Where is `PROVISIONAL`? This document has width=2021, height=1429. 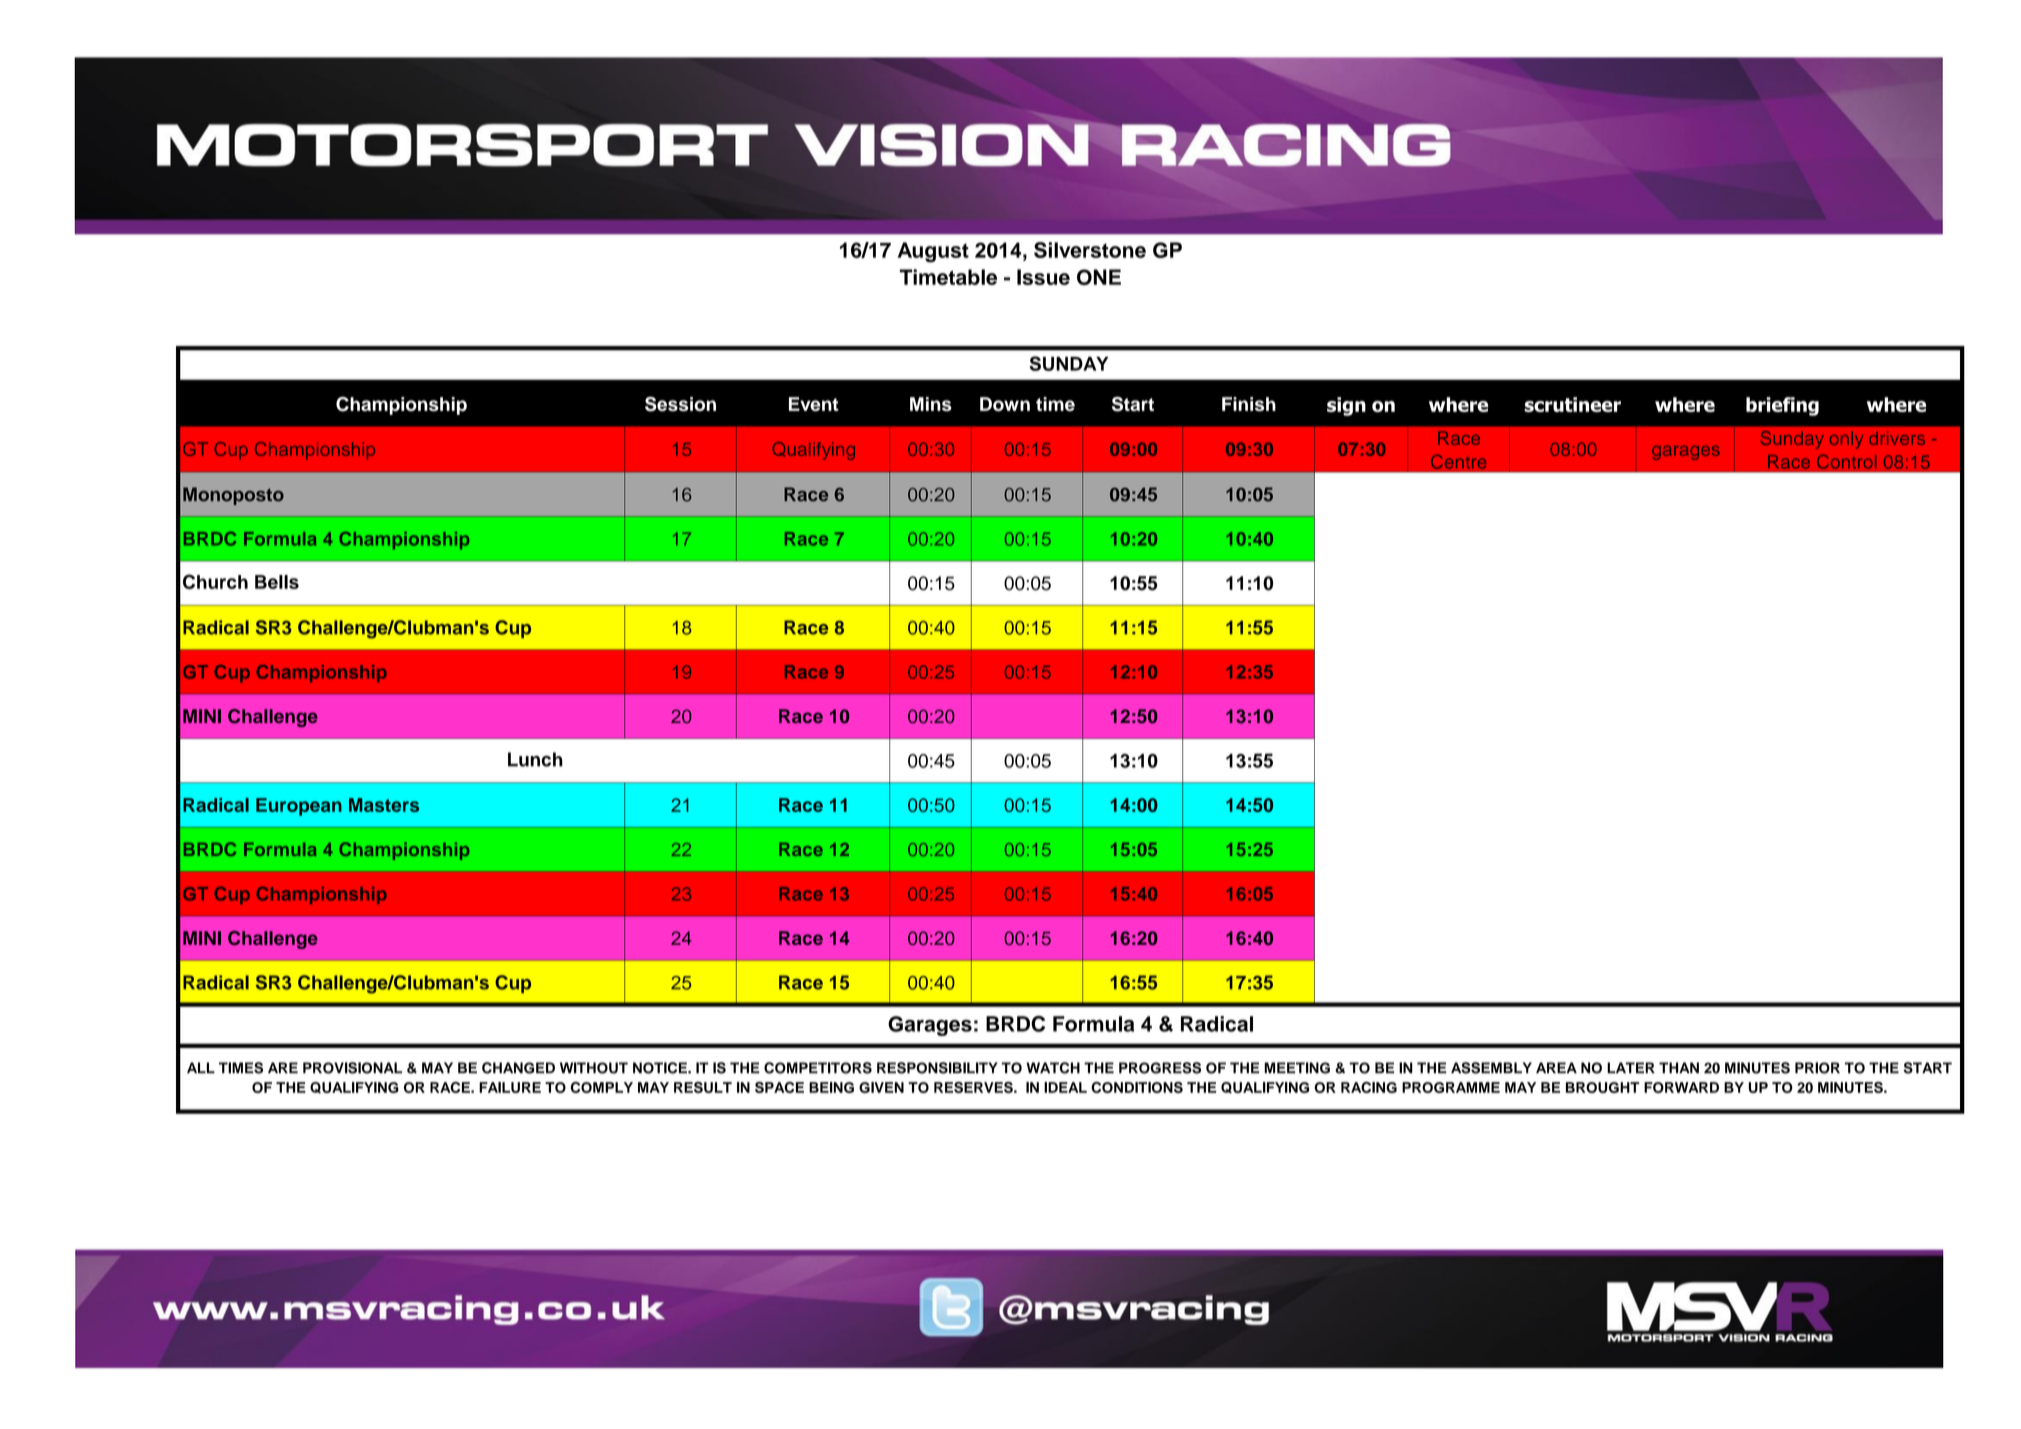 PROVISIONAL is located at coordinates (352, 1068).
